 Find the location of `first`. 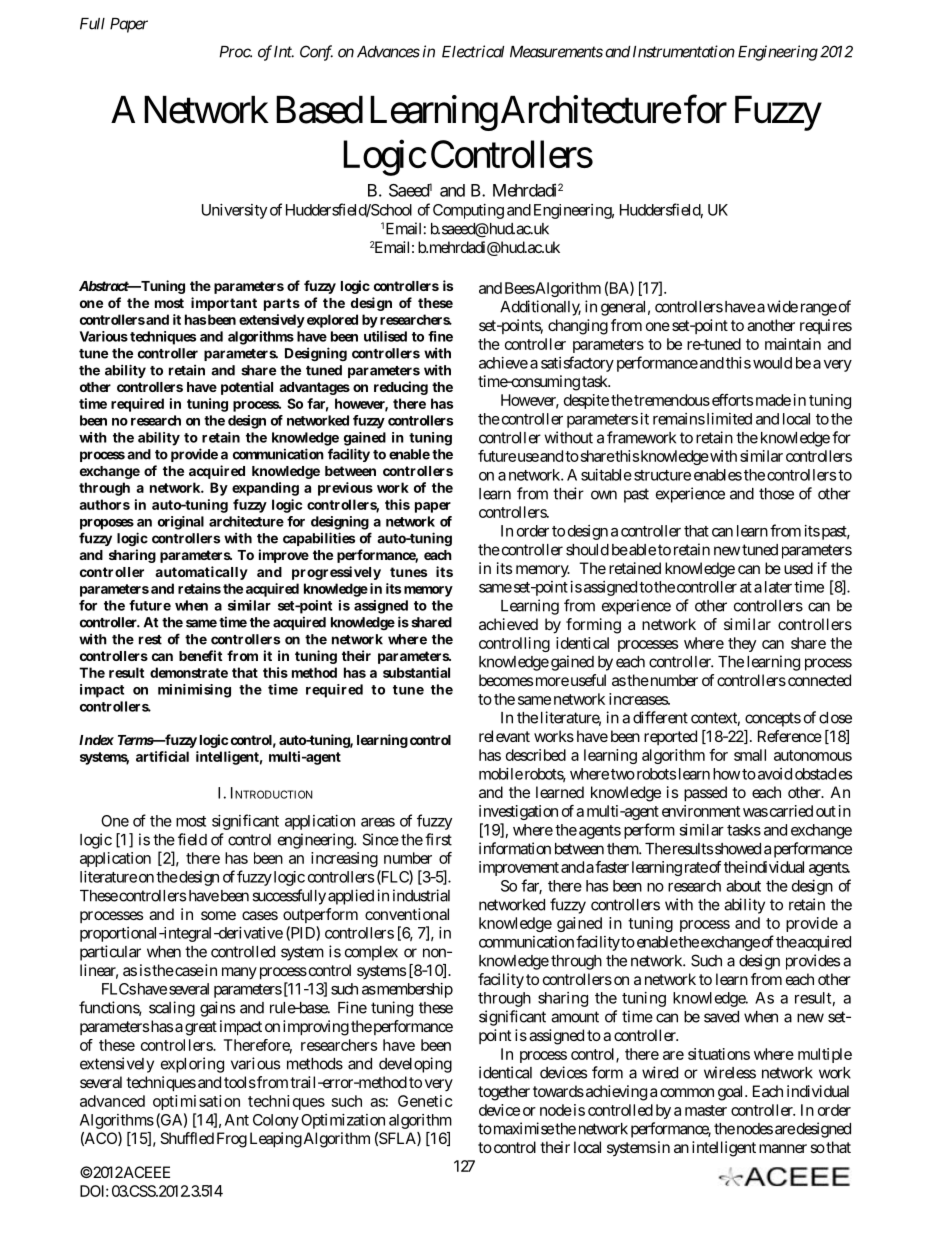

first is located at coordinates (438, 839).
